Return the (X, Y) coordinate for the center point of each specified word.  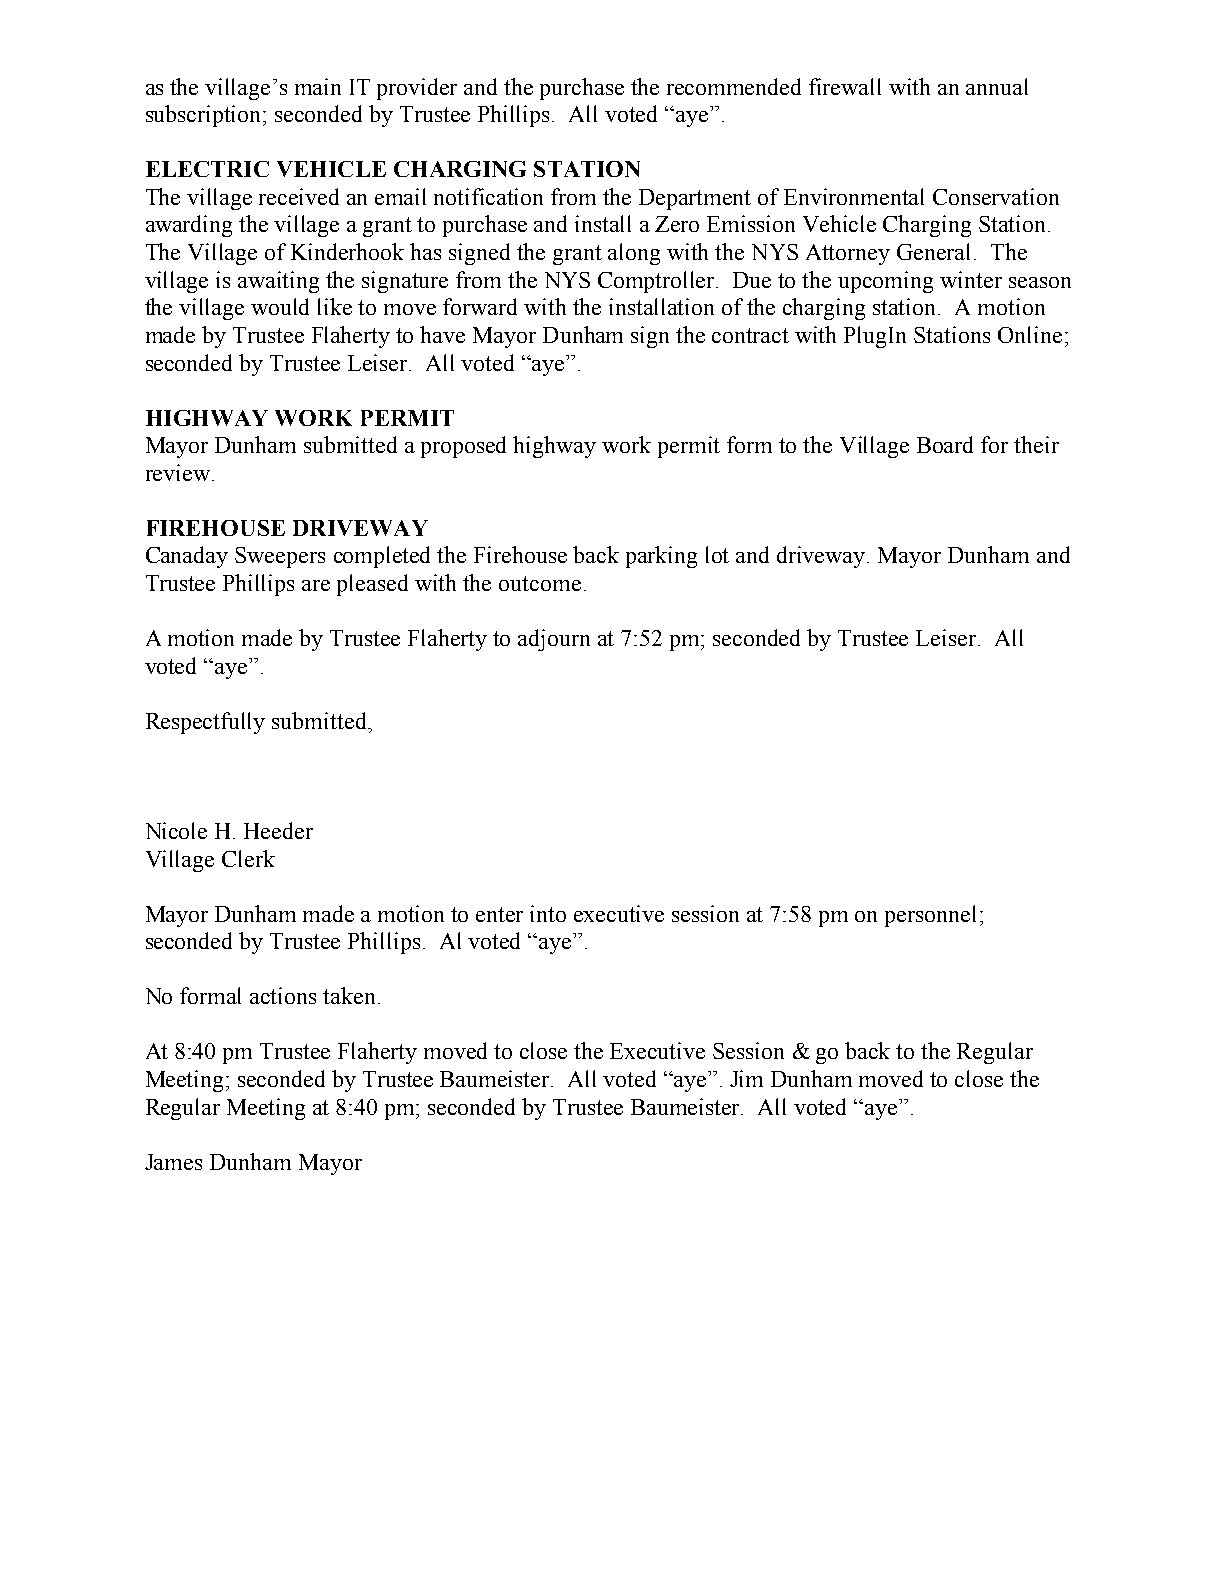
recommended (734, 86)
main (318, 86)
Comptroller (658, 282)
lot (717, 554)
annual (997, 86)
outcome (540, 583)
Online (1030, 334)
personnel (933, 916)
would (280, 306)
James (173, 1162)
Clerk (248, 858)
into (548, 913)
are (316, 585)
